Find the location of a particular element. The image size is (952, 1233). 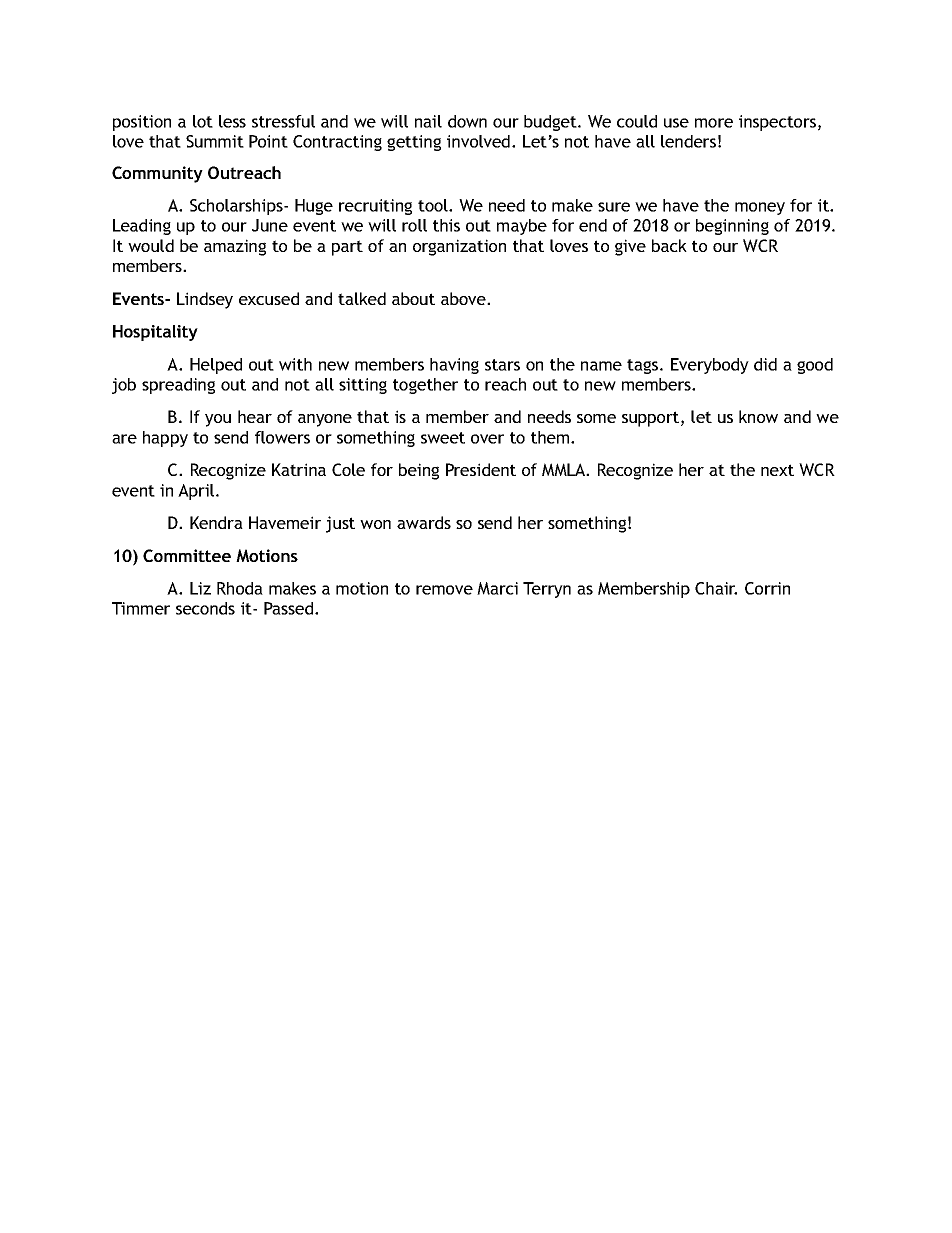

Everybody is located at coordinates (710, 366).
